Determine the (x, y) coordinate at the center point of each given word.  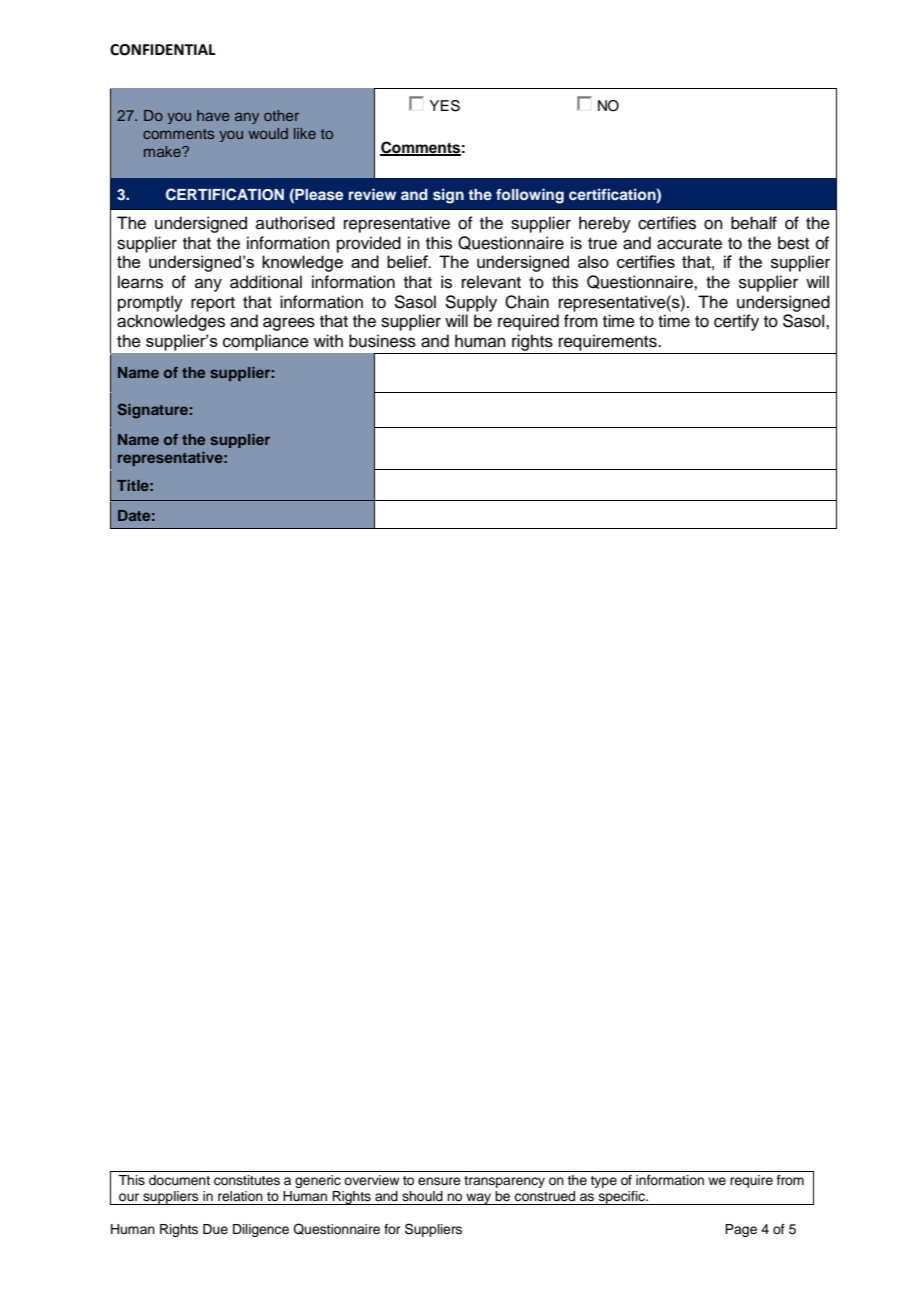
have (213, 115)
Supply (471, 303)
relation (240, 1196)
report (213, 304)
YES (444, 106)
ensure (439, 1181)
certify (736, 322)
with (328, 340)
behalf (754, 223)
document (179, 1180)
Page (741, 1230)
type (603, 1182)
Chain (527, 302)
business (382, 341)
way (479, 1199)
